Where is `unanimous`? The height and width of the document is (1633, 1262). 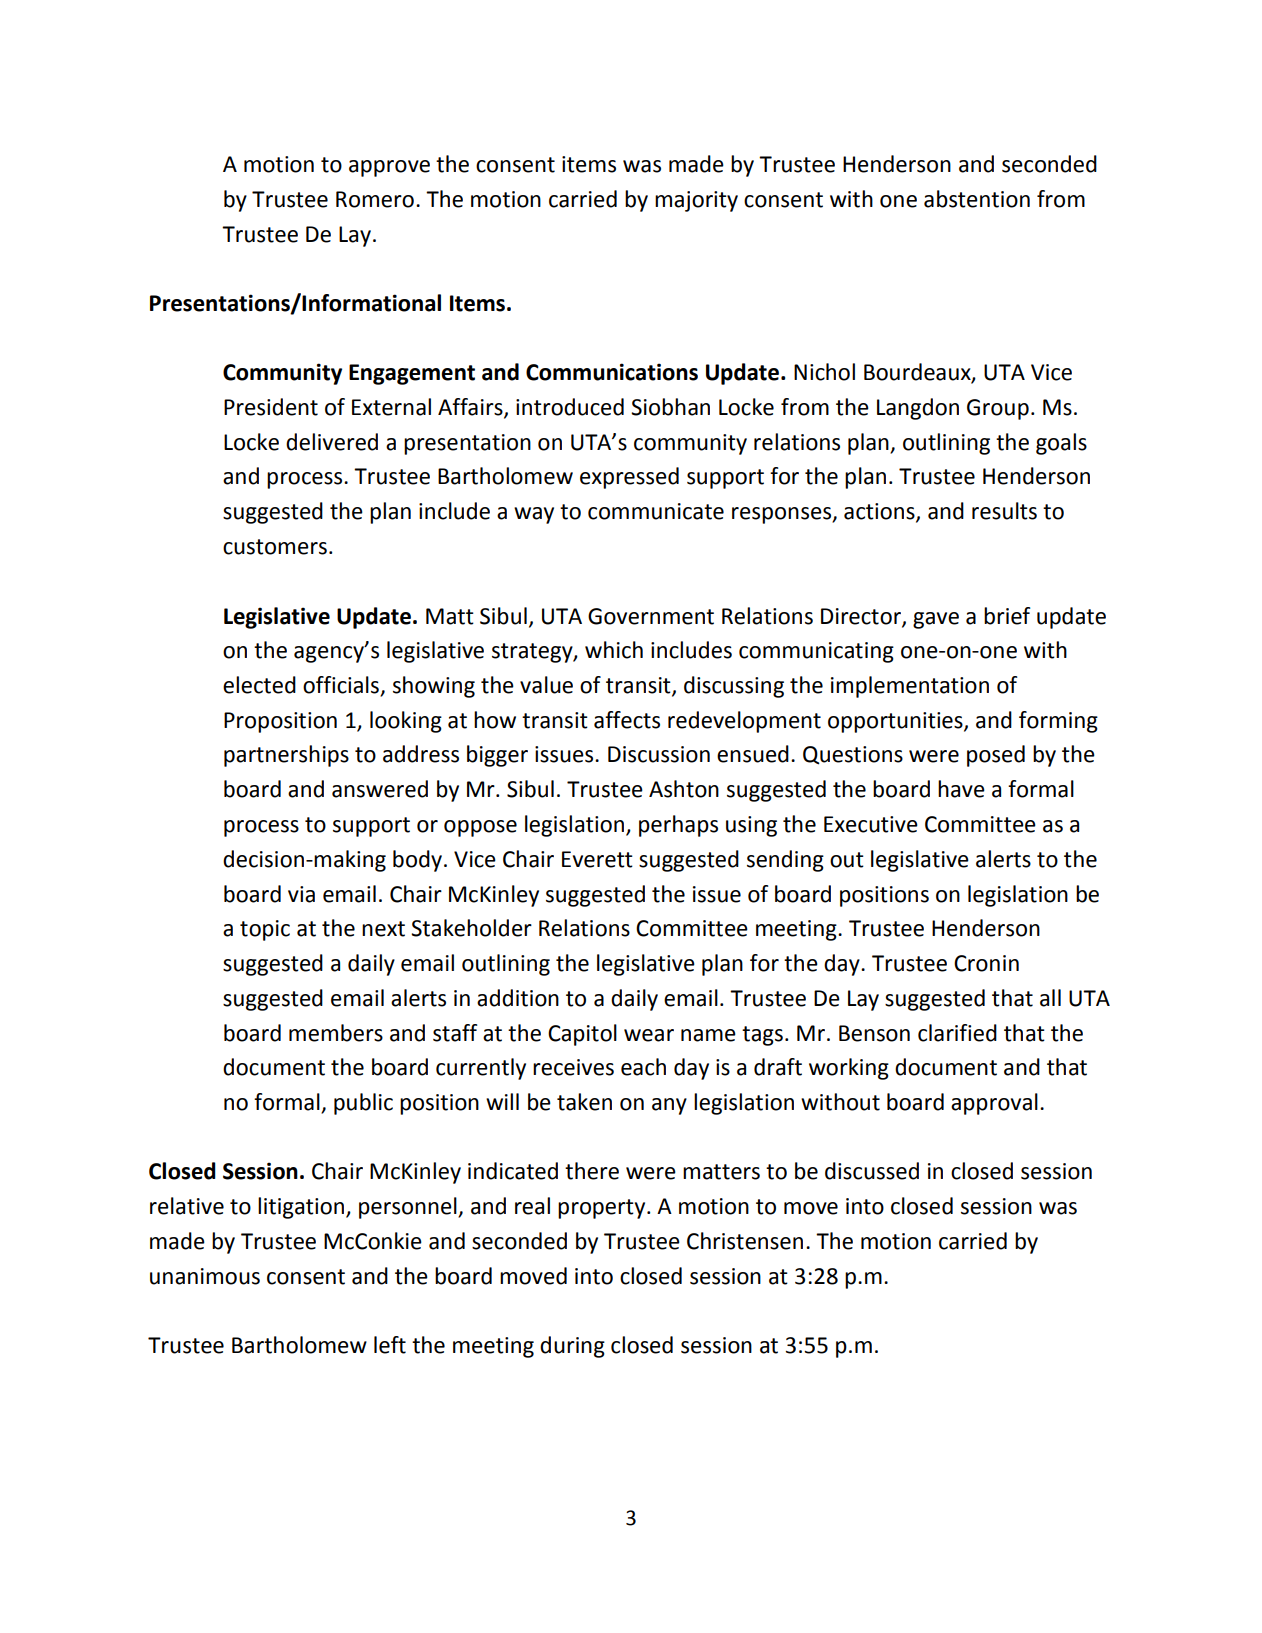 unanimous is located at coordinates (205, 1276).
